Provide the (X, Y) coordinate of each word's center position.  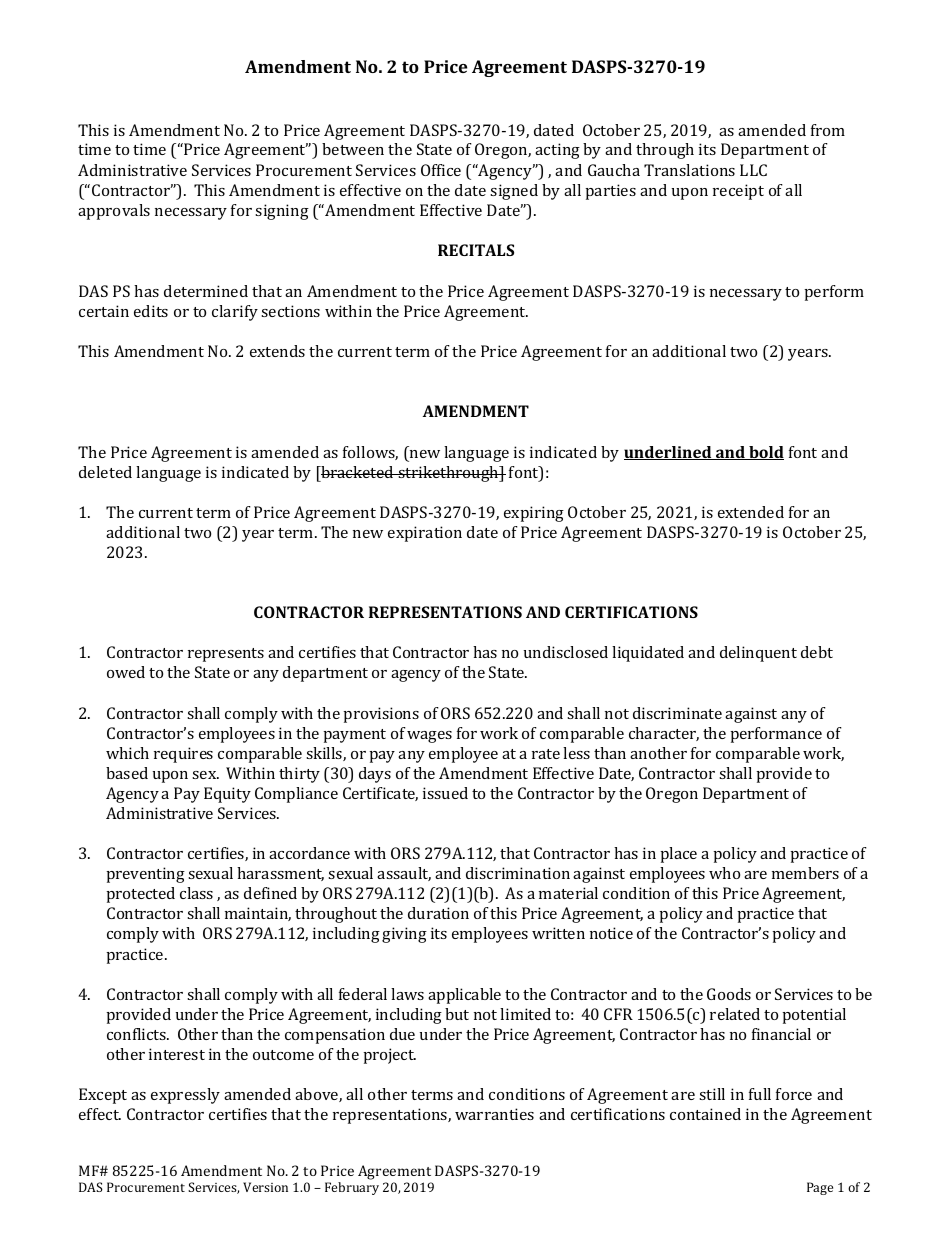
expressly (185, 1096)
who (724, 873)
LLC (753, 170)
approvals (114, 212)
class (196, 893)
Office (441, 170)
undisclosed (566, 652)
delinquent (758, 654)
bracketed (357, 472)
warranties (494, 1114)
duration (438, 913)
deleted (105, 472)
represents (226, 655)
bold (765, 453)
